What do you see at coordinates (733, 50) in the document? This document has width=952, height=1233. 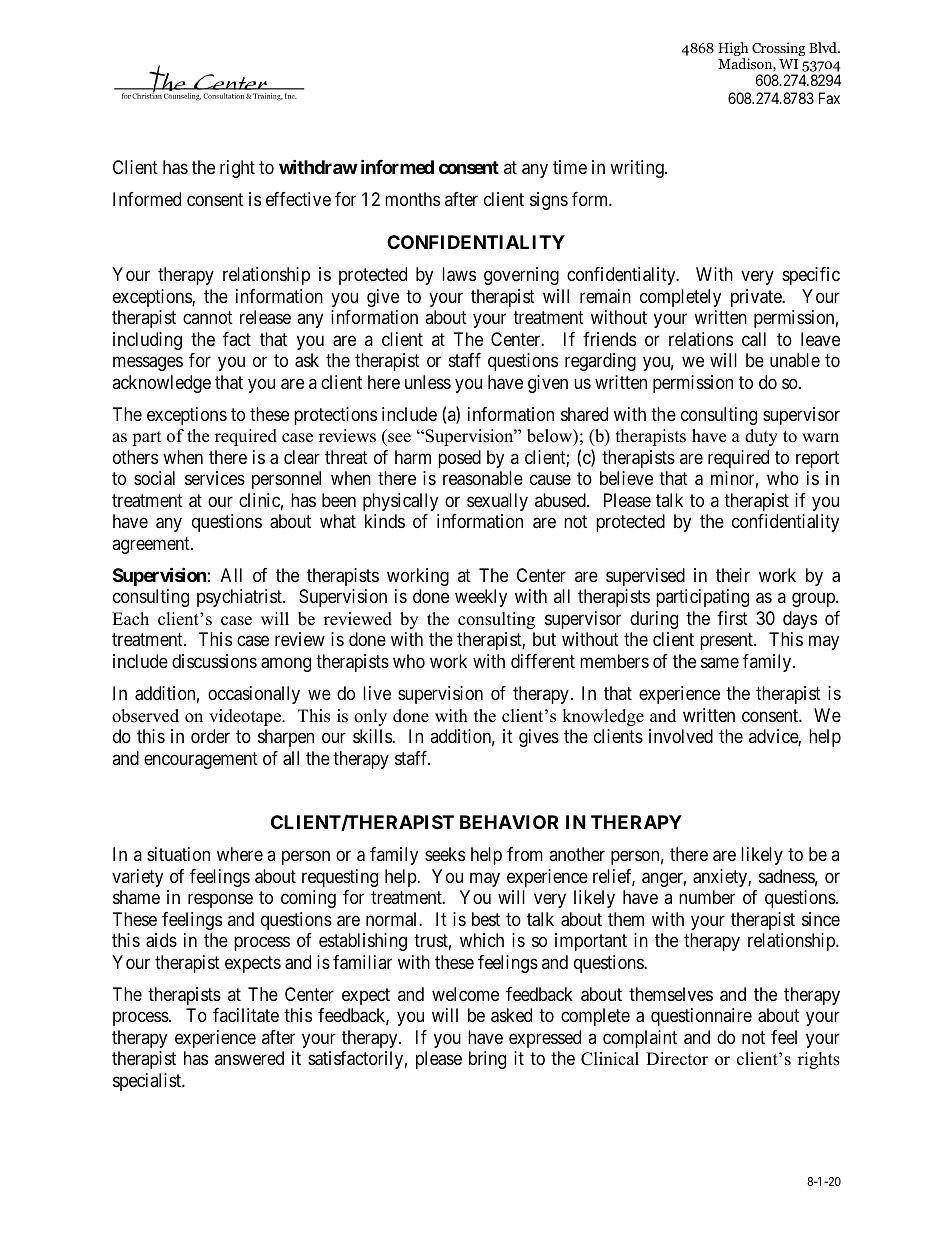 I see `High` at bounding box center [733, 50].
